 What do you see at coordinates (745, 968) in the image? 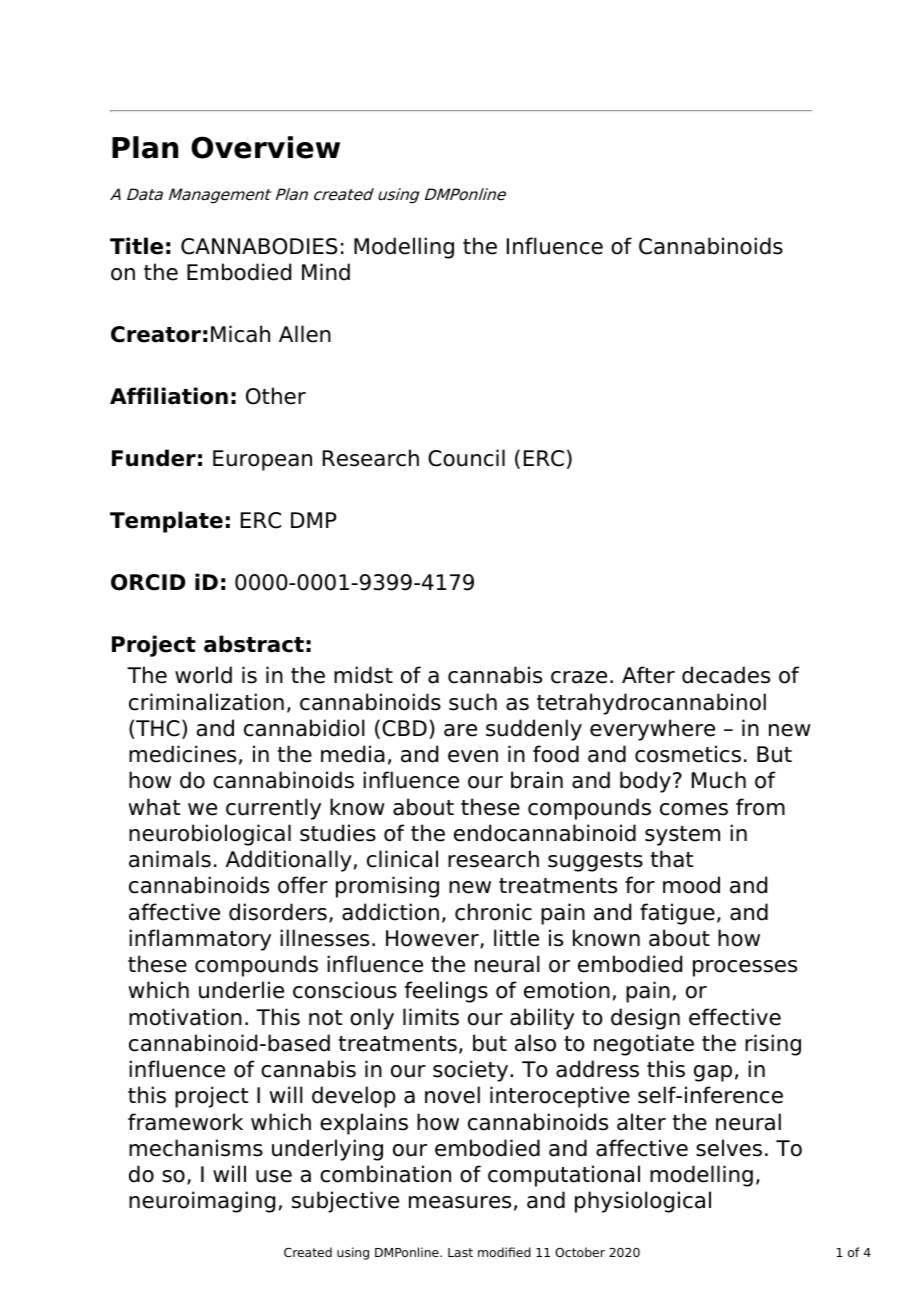
I see `processes` at bounding box center [745, 968].
